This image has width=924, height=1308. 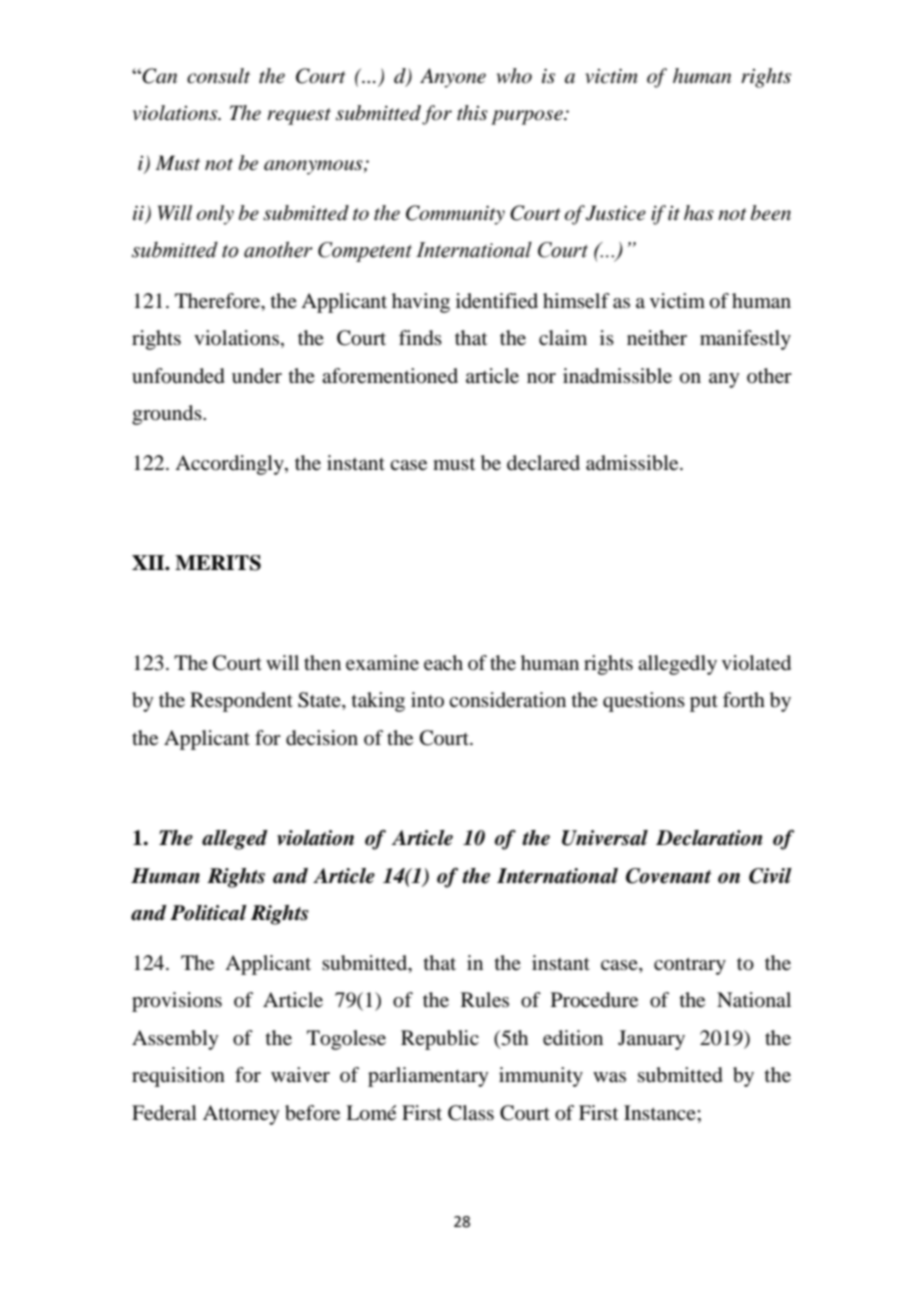 What do you see at coordinates (241, 1115) in the image?
I see `Attorney` at bounding box center [241, 1115].
